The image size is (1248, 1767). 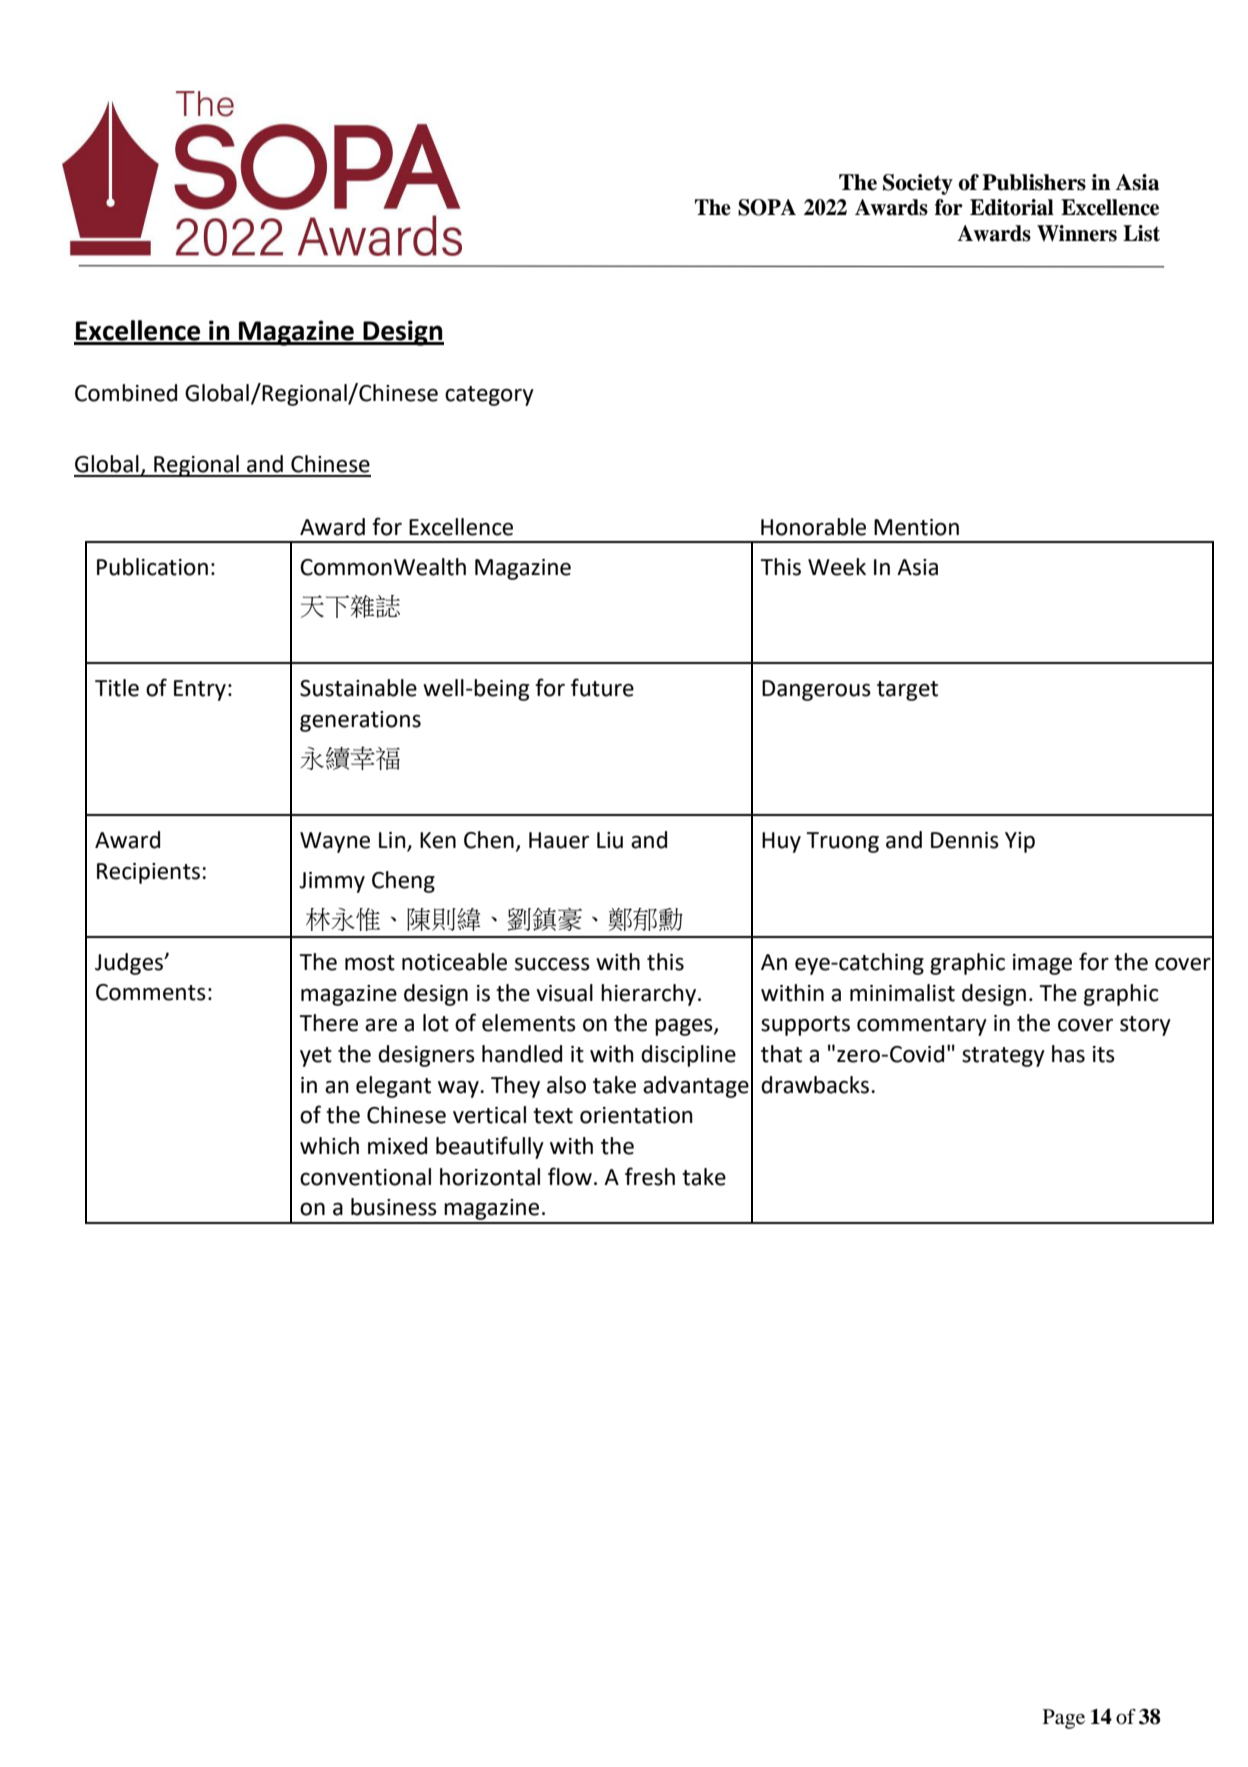 What do you see at coordinates (1042, 964) in the screenshot?
I see `image` at bounding box center [1042, 964].
